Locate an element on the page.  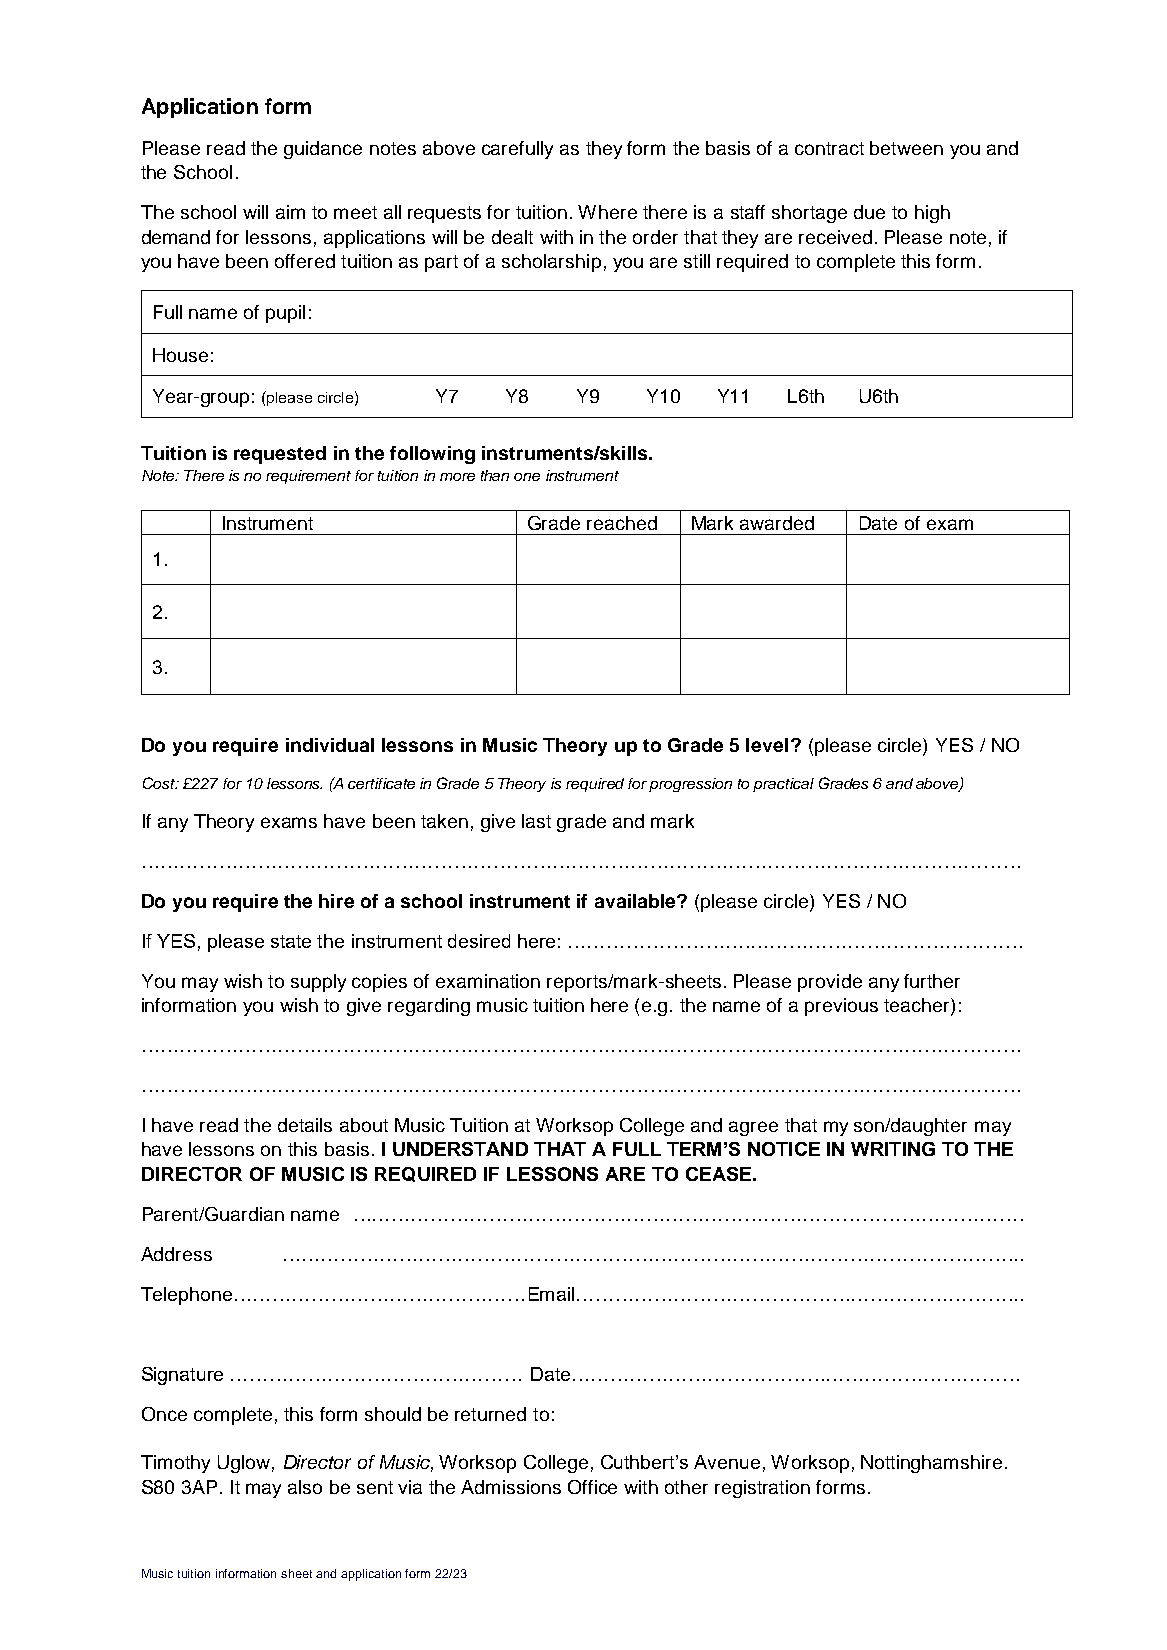
also is located at coordinates (305, 1487).
